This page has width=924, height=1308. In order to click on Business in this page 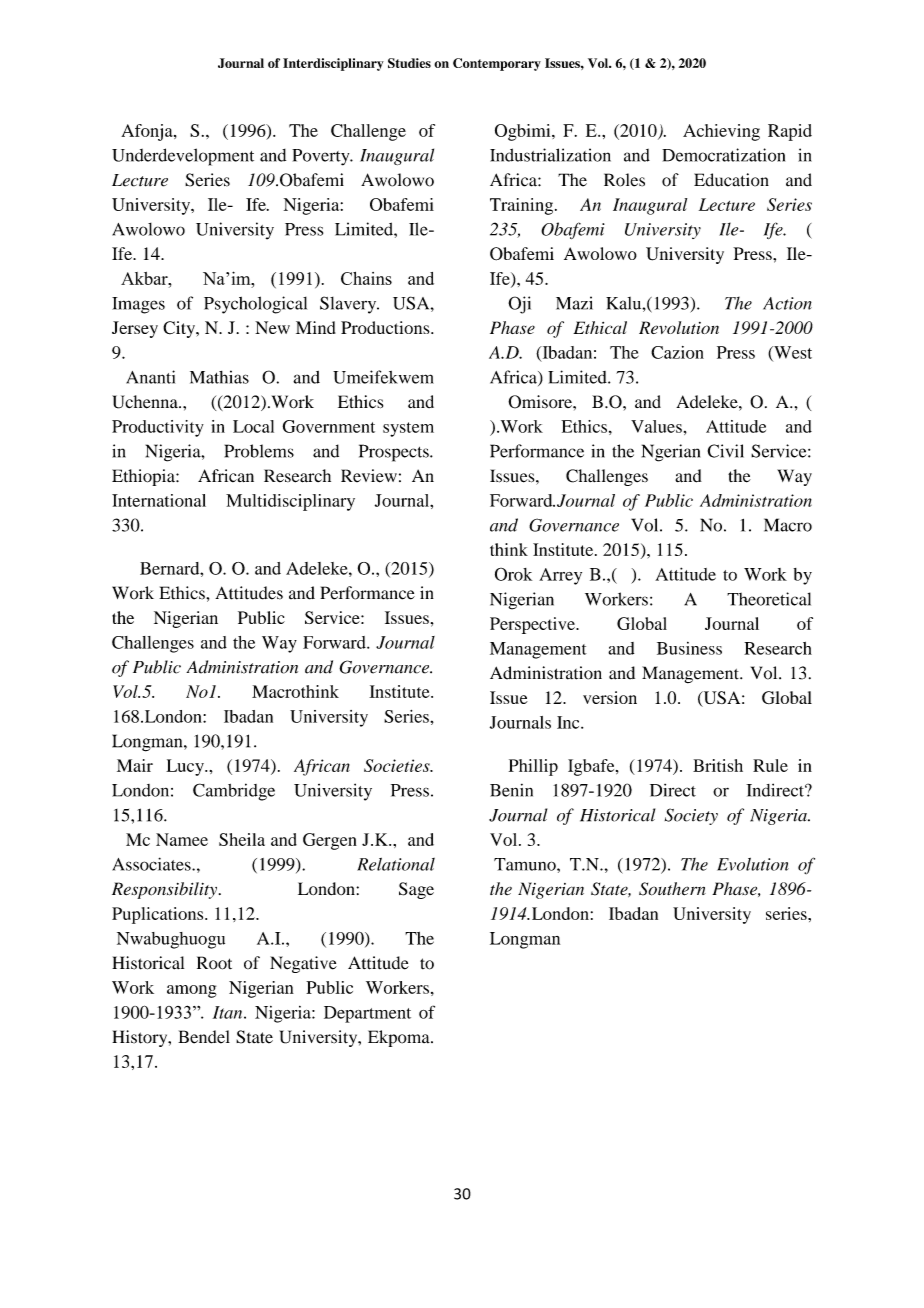, I will do `click(689, 648)`.
